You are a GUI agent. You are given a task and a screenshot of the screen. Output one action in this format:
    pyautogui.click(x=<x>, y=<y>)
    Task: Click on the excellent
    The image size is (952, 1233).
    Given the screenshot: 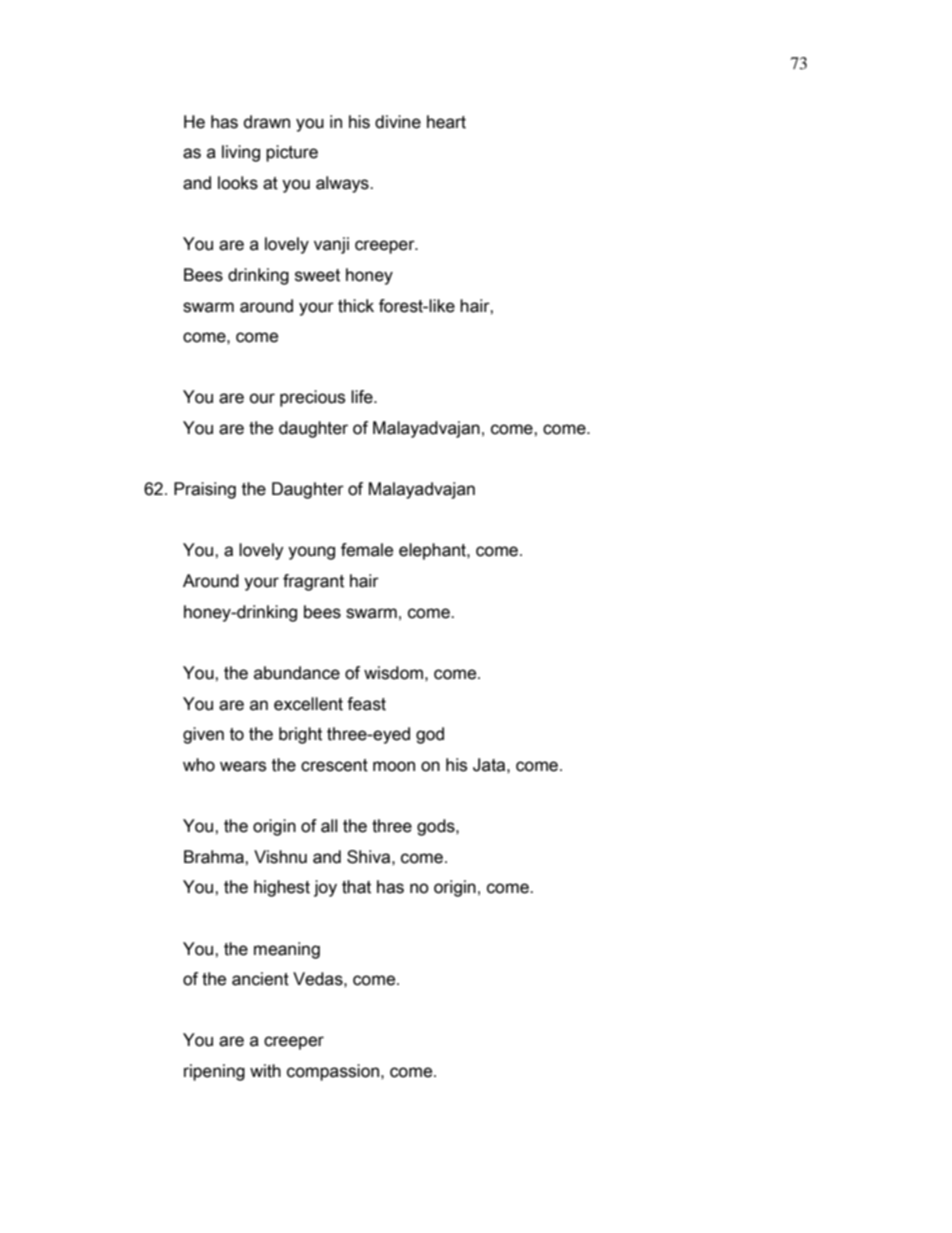 What is the action you would take?
    pyautogui.click(x=308, y=704)
